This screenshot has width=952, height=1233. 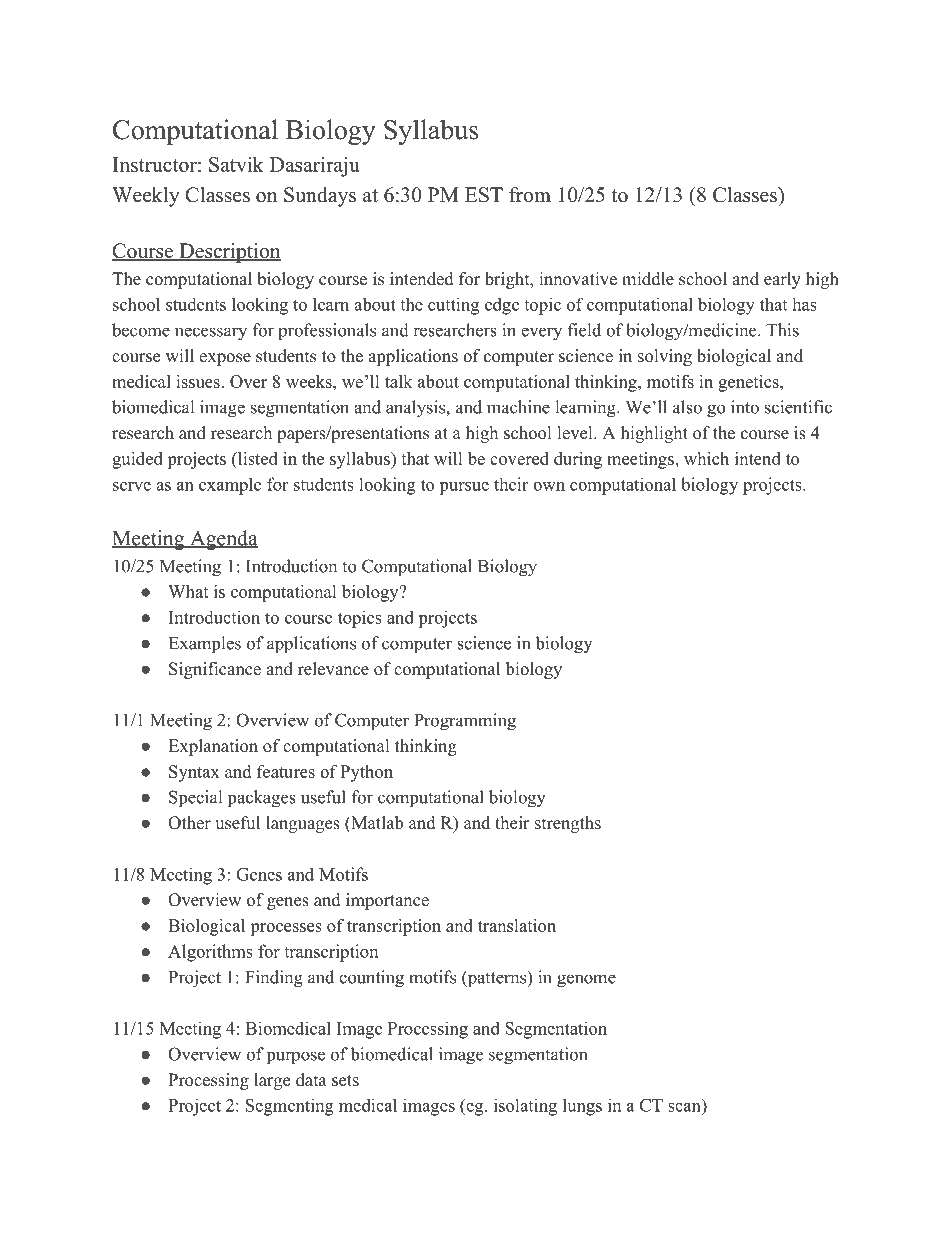 I want to click on which, so click(x=706, y=458).
